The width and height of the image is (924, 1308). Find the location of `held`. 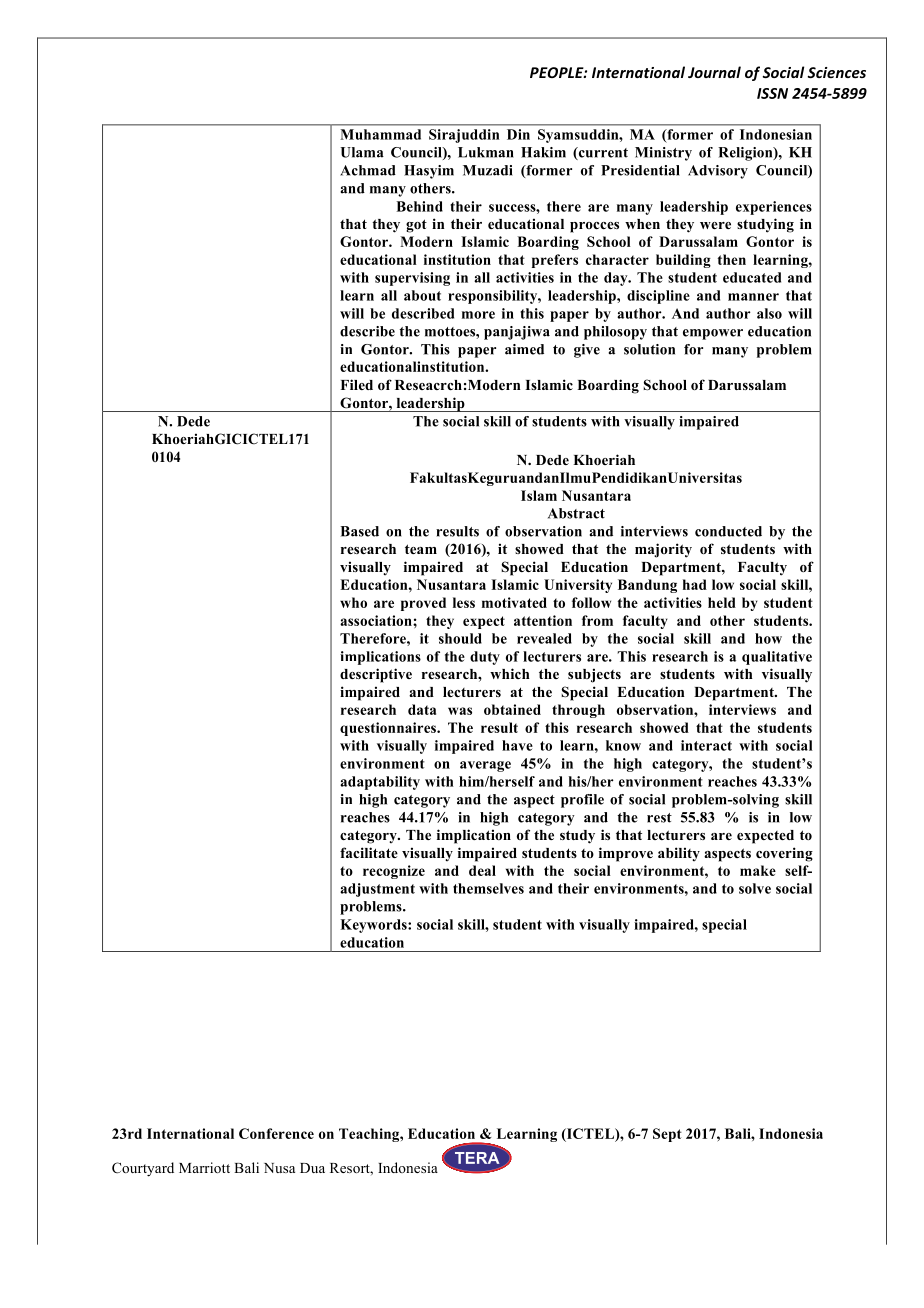

held is located at coordinates (722, 602).
